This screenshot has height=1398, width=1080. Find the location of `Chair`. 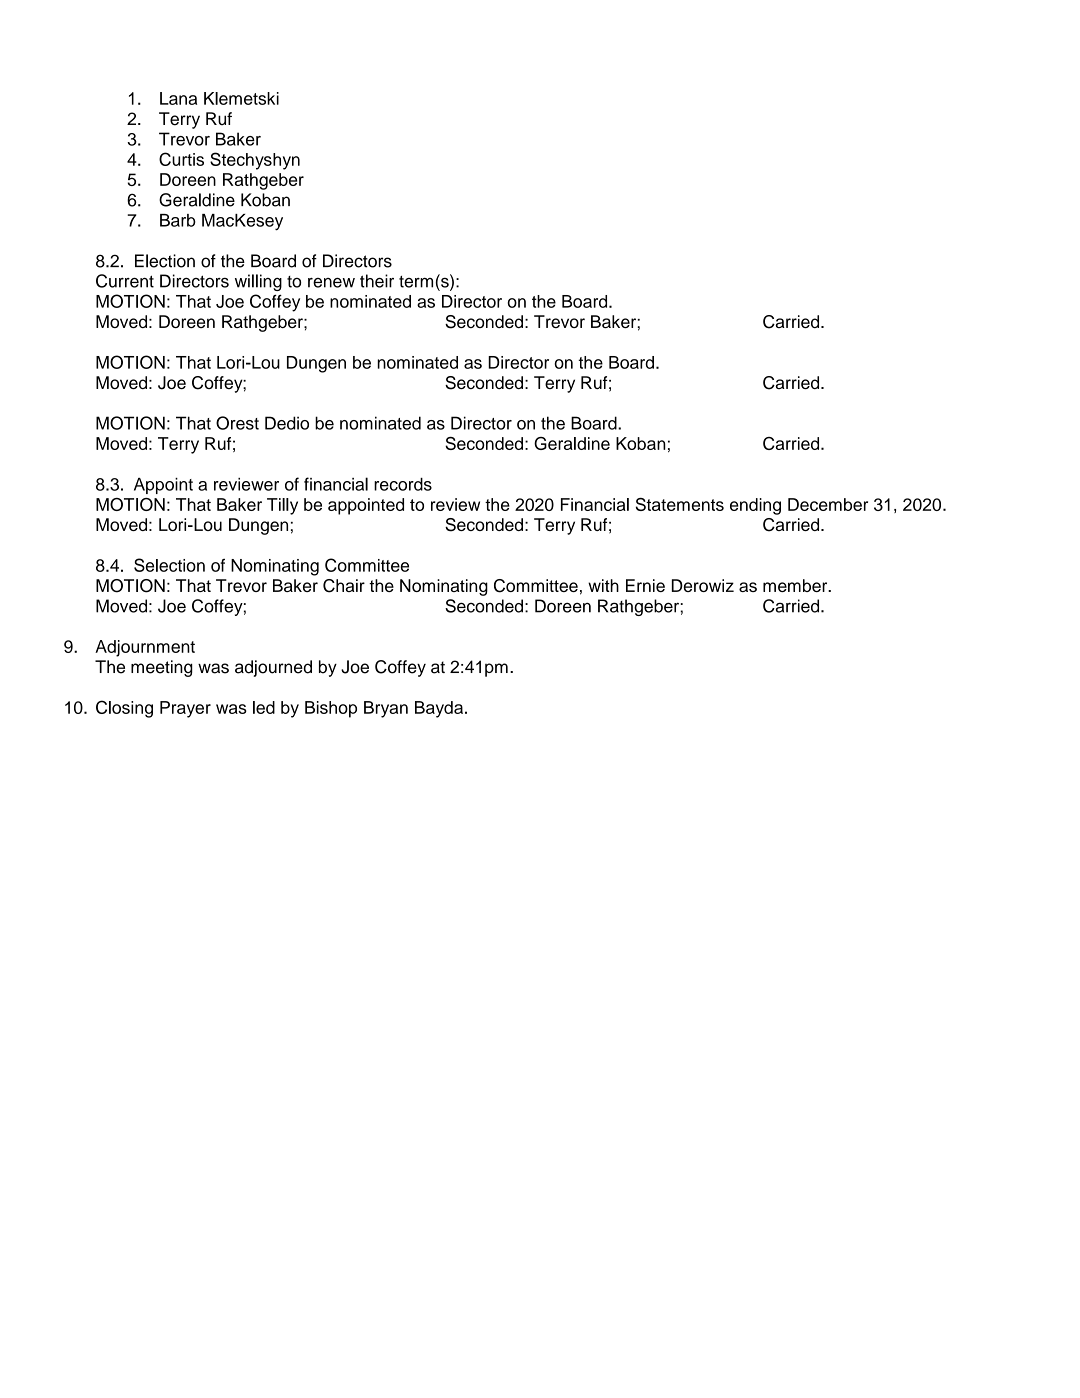

Chair is located at coordinates (344, 586).
